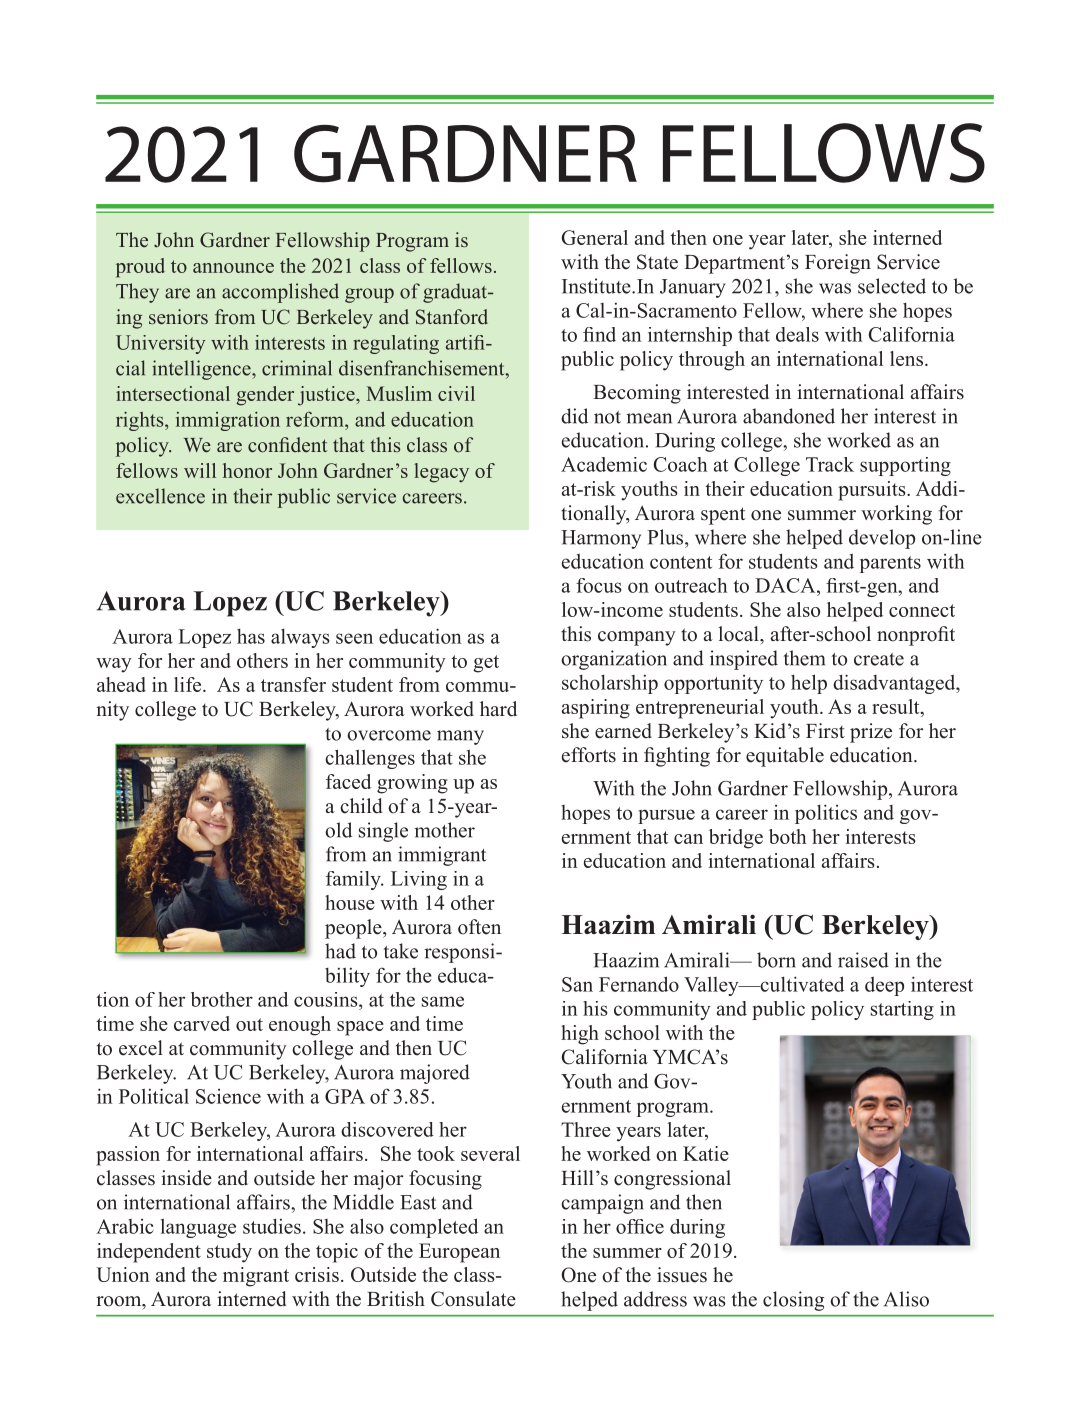 This document has height=1410, width=1090. Describe the element at coordinates (785, 757) in the document. I see `equitable` at that location.
